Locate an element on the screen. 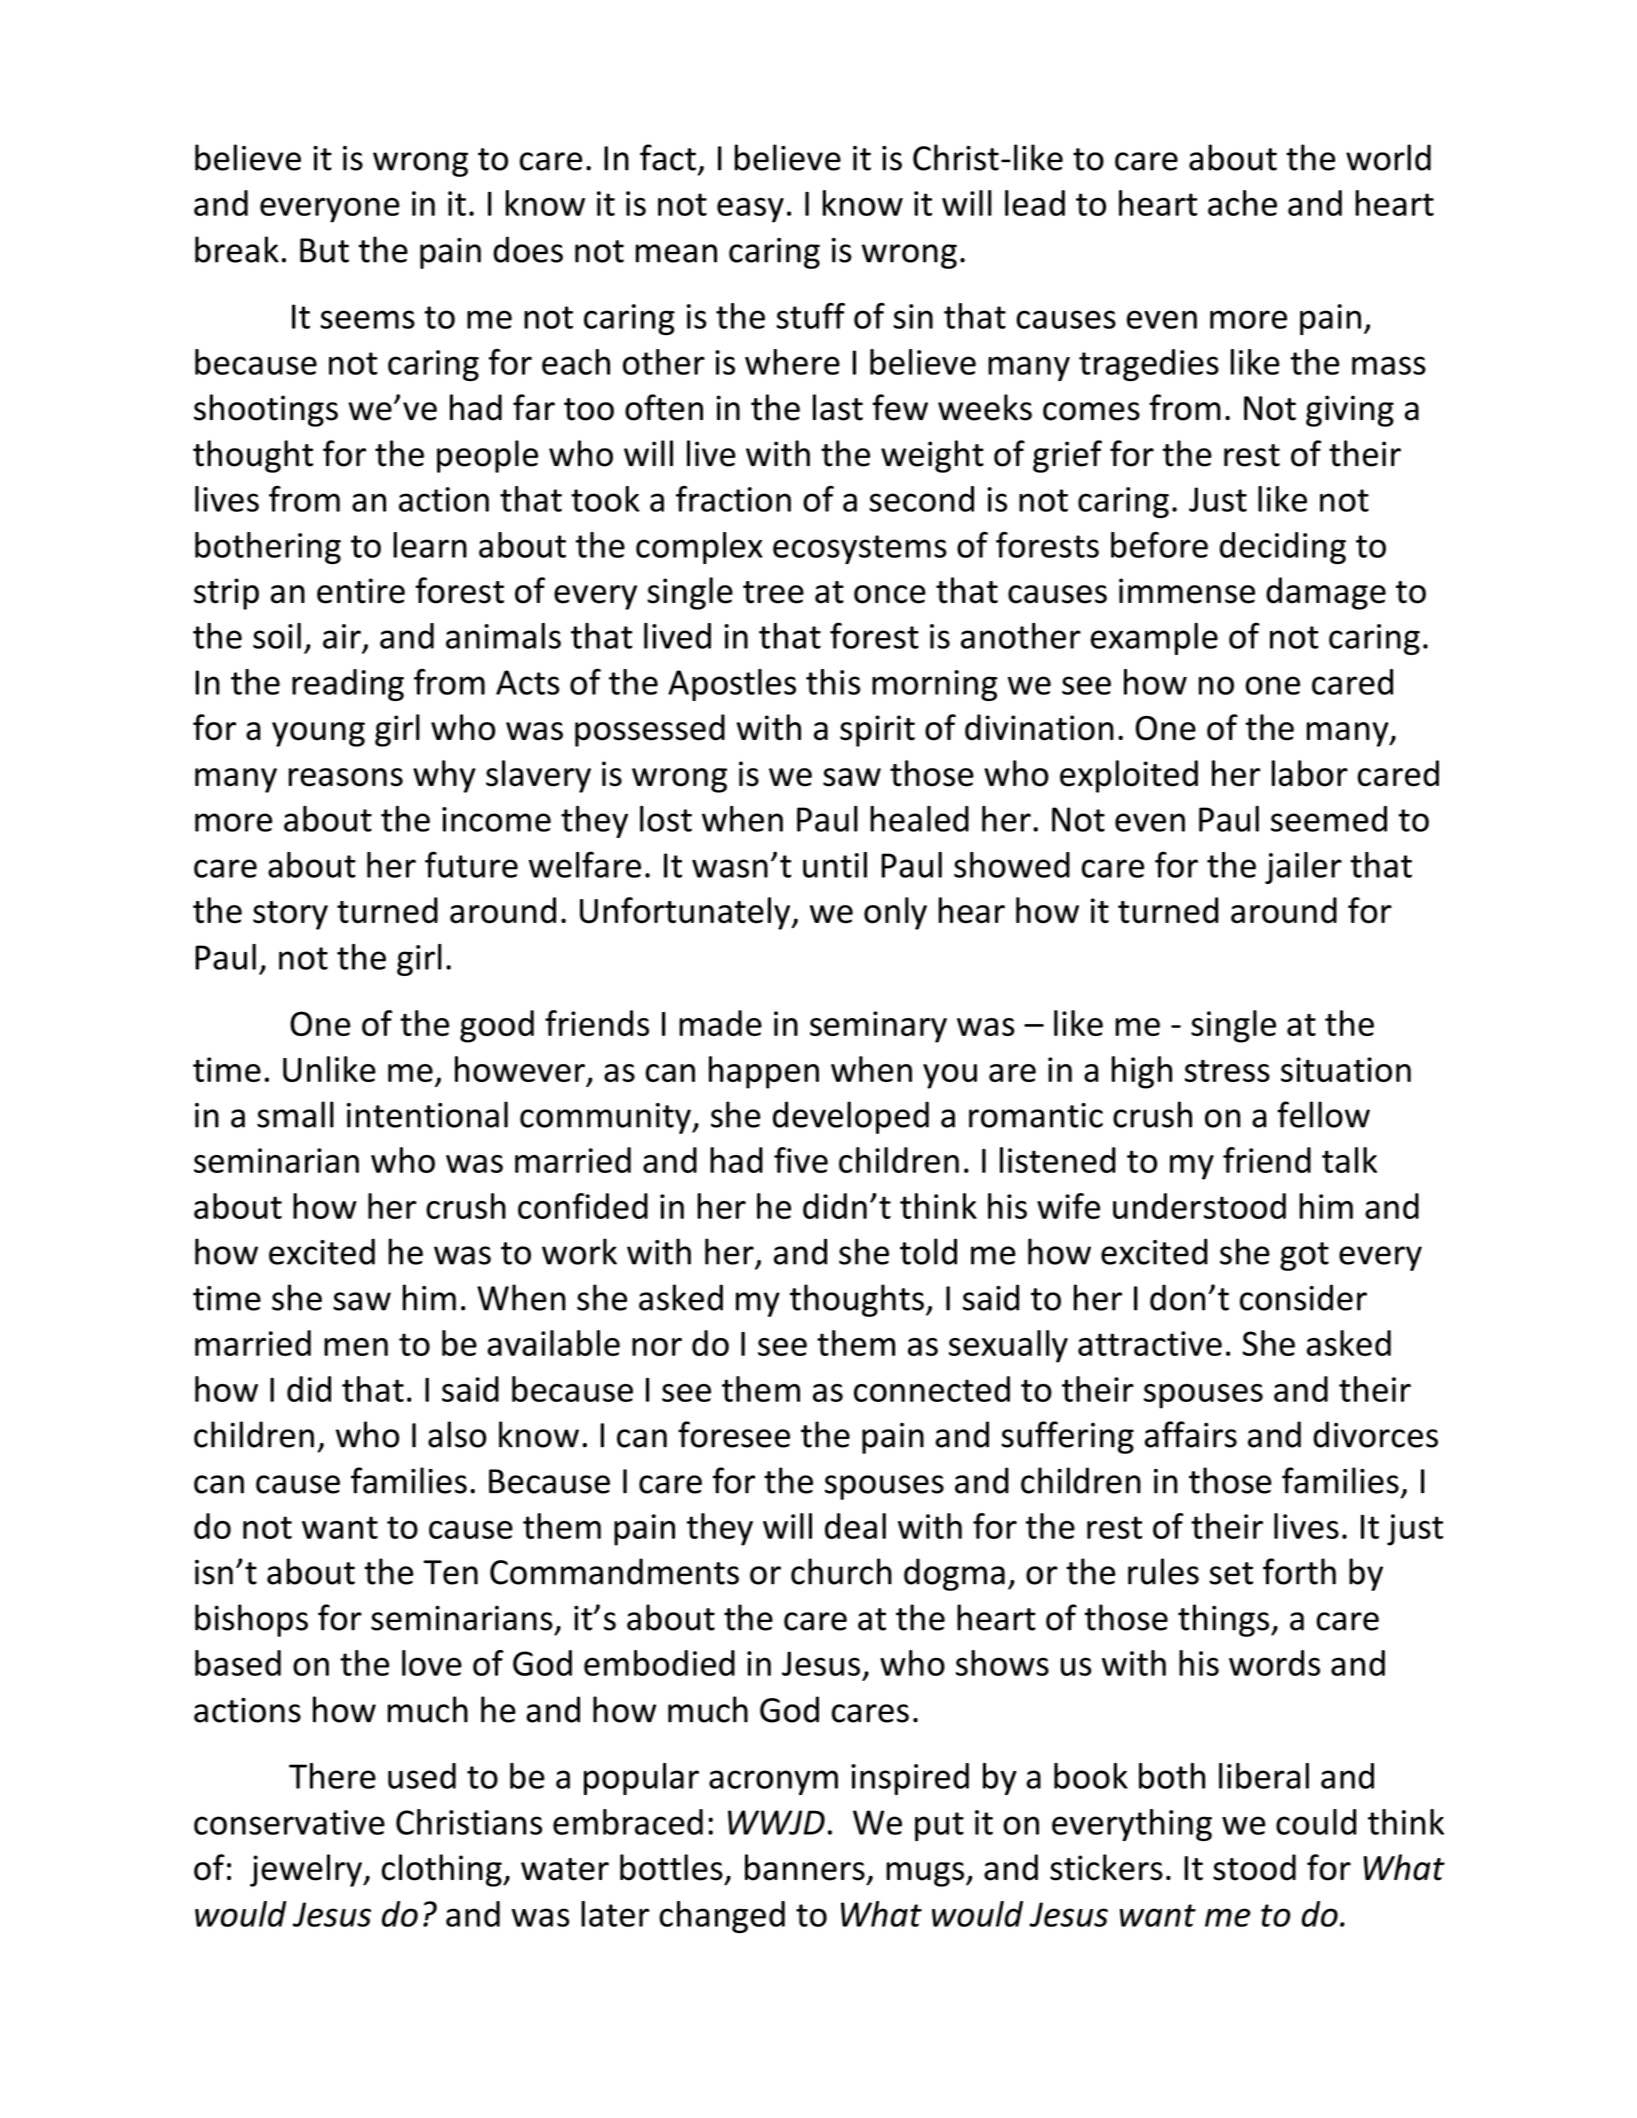 The height and width of the screenshot is (2118, 1637). ache is located at coordinates (1242, 203).
